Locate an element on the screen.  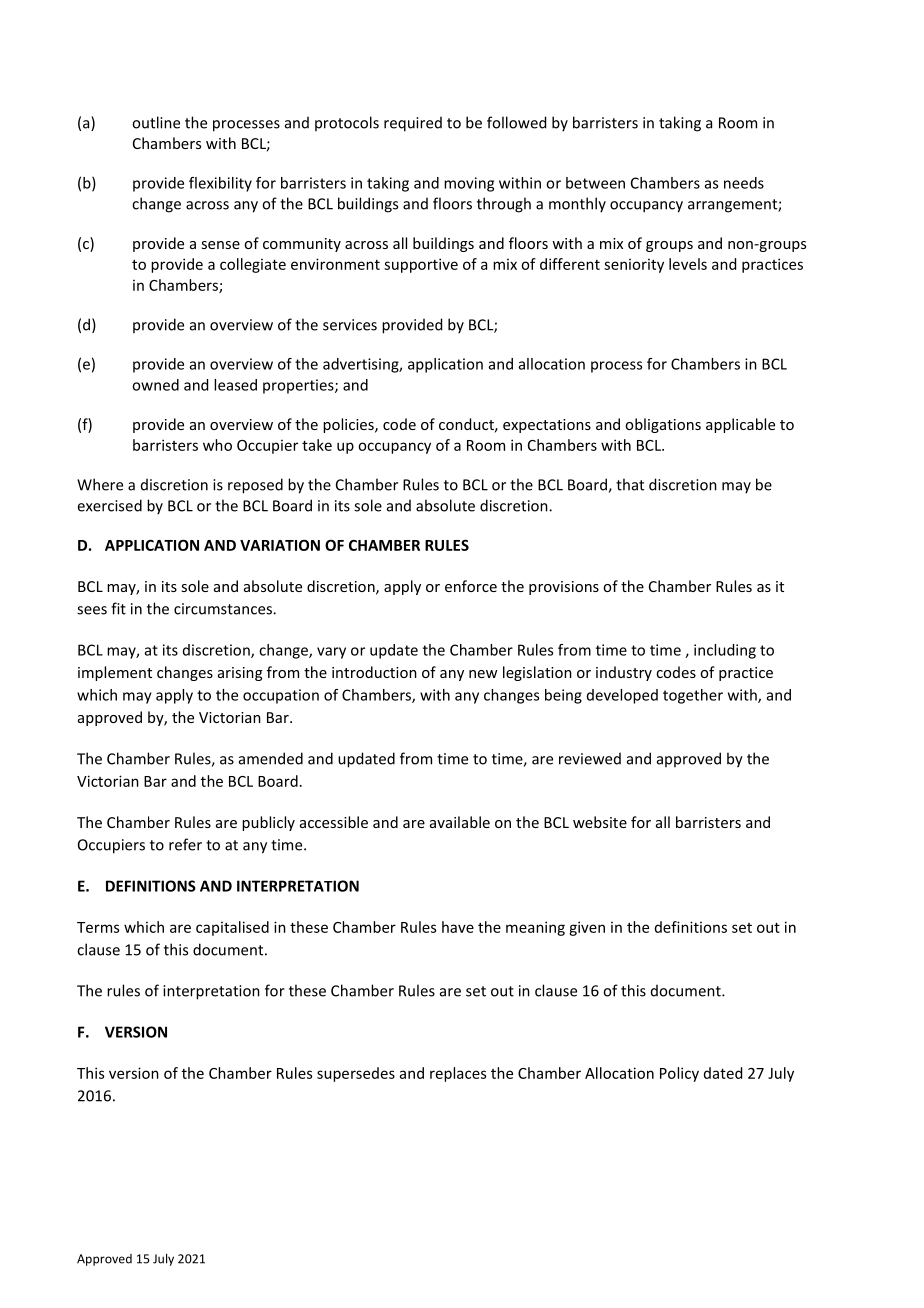
obligations is located at coordinates (663, 425).
